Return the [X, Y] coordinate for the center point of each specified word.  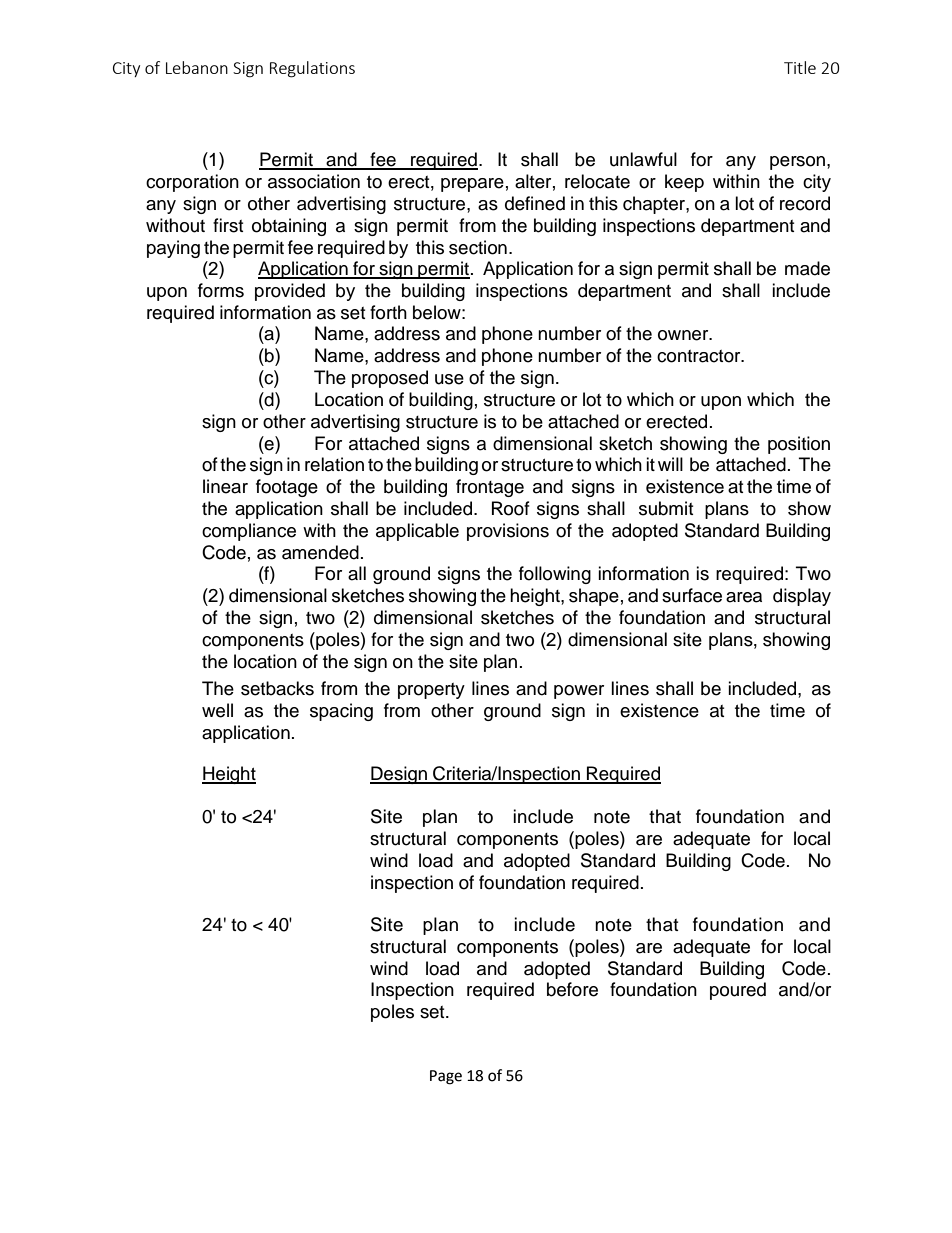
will [670, 464]
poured [738, 991]
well [217, 710]
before [572, 989]
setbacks [277, 688]
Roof [511, 508]
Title [800, 67]
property [431, 691]
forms [221, 290]
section [478, 247]
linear [225, 486]
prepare [472, 185]
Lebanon [197, 67]
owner [684, 335]
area [744, 597]
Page [446, 1077]
